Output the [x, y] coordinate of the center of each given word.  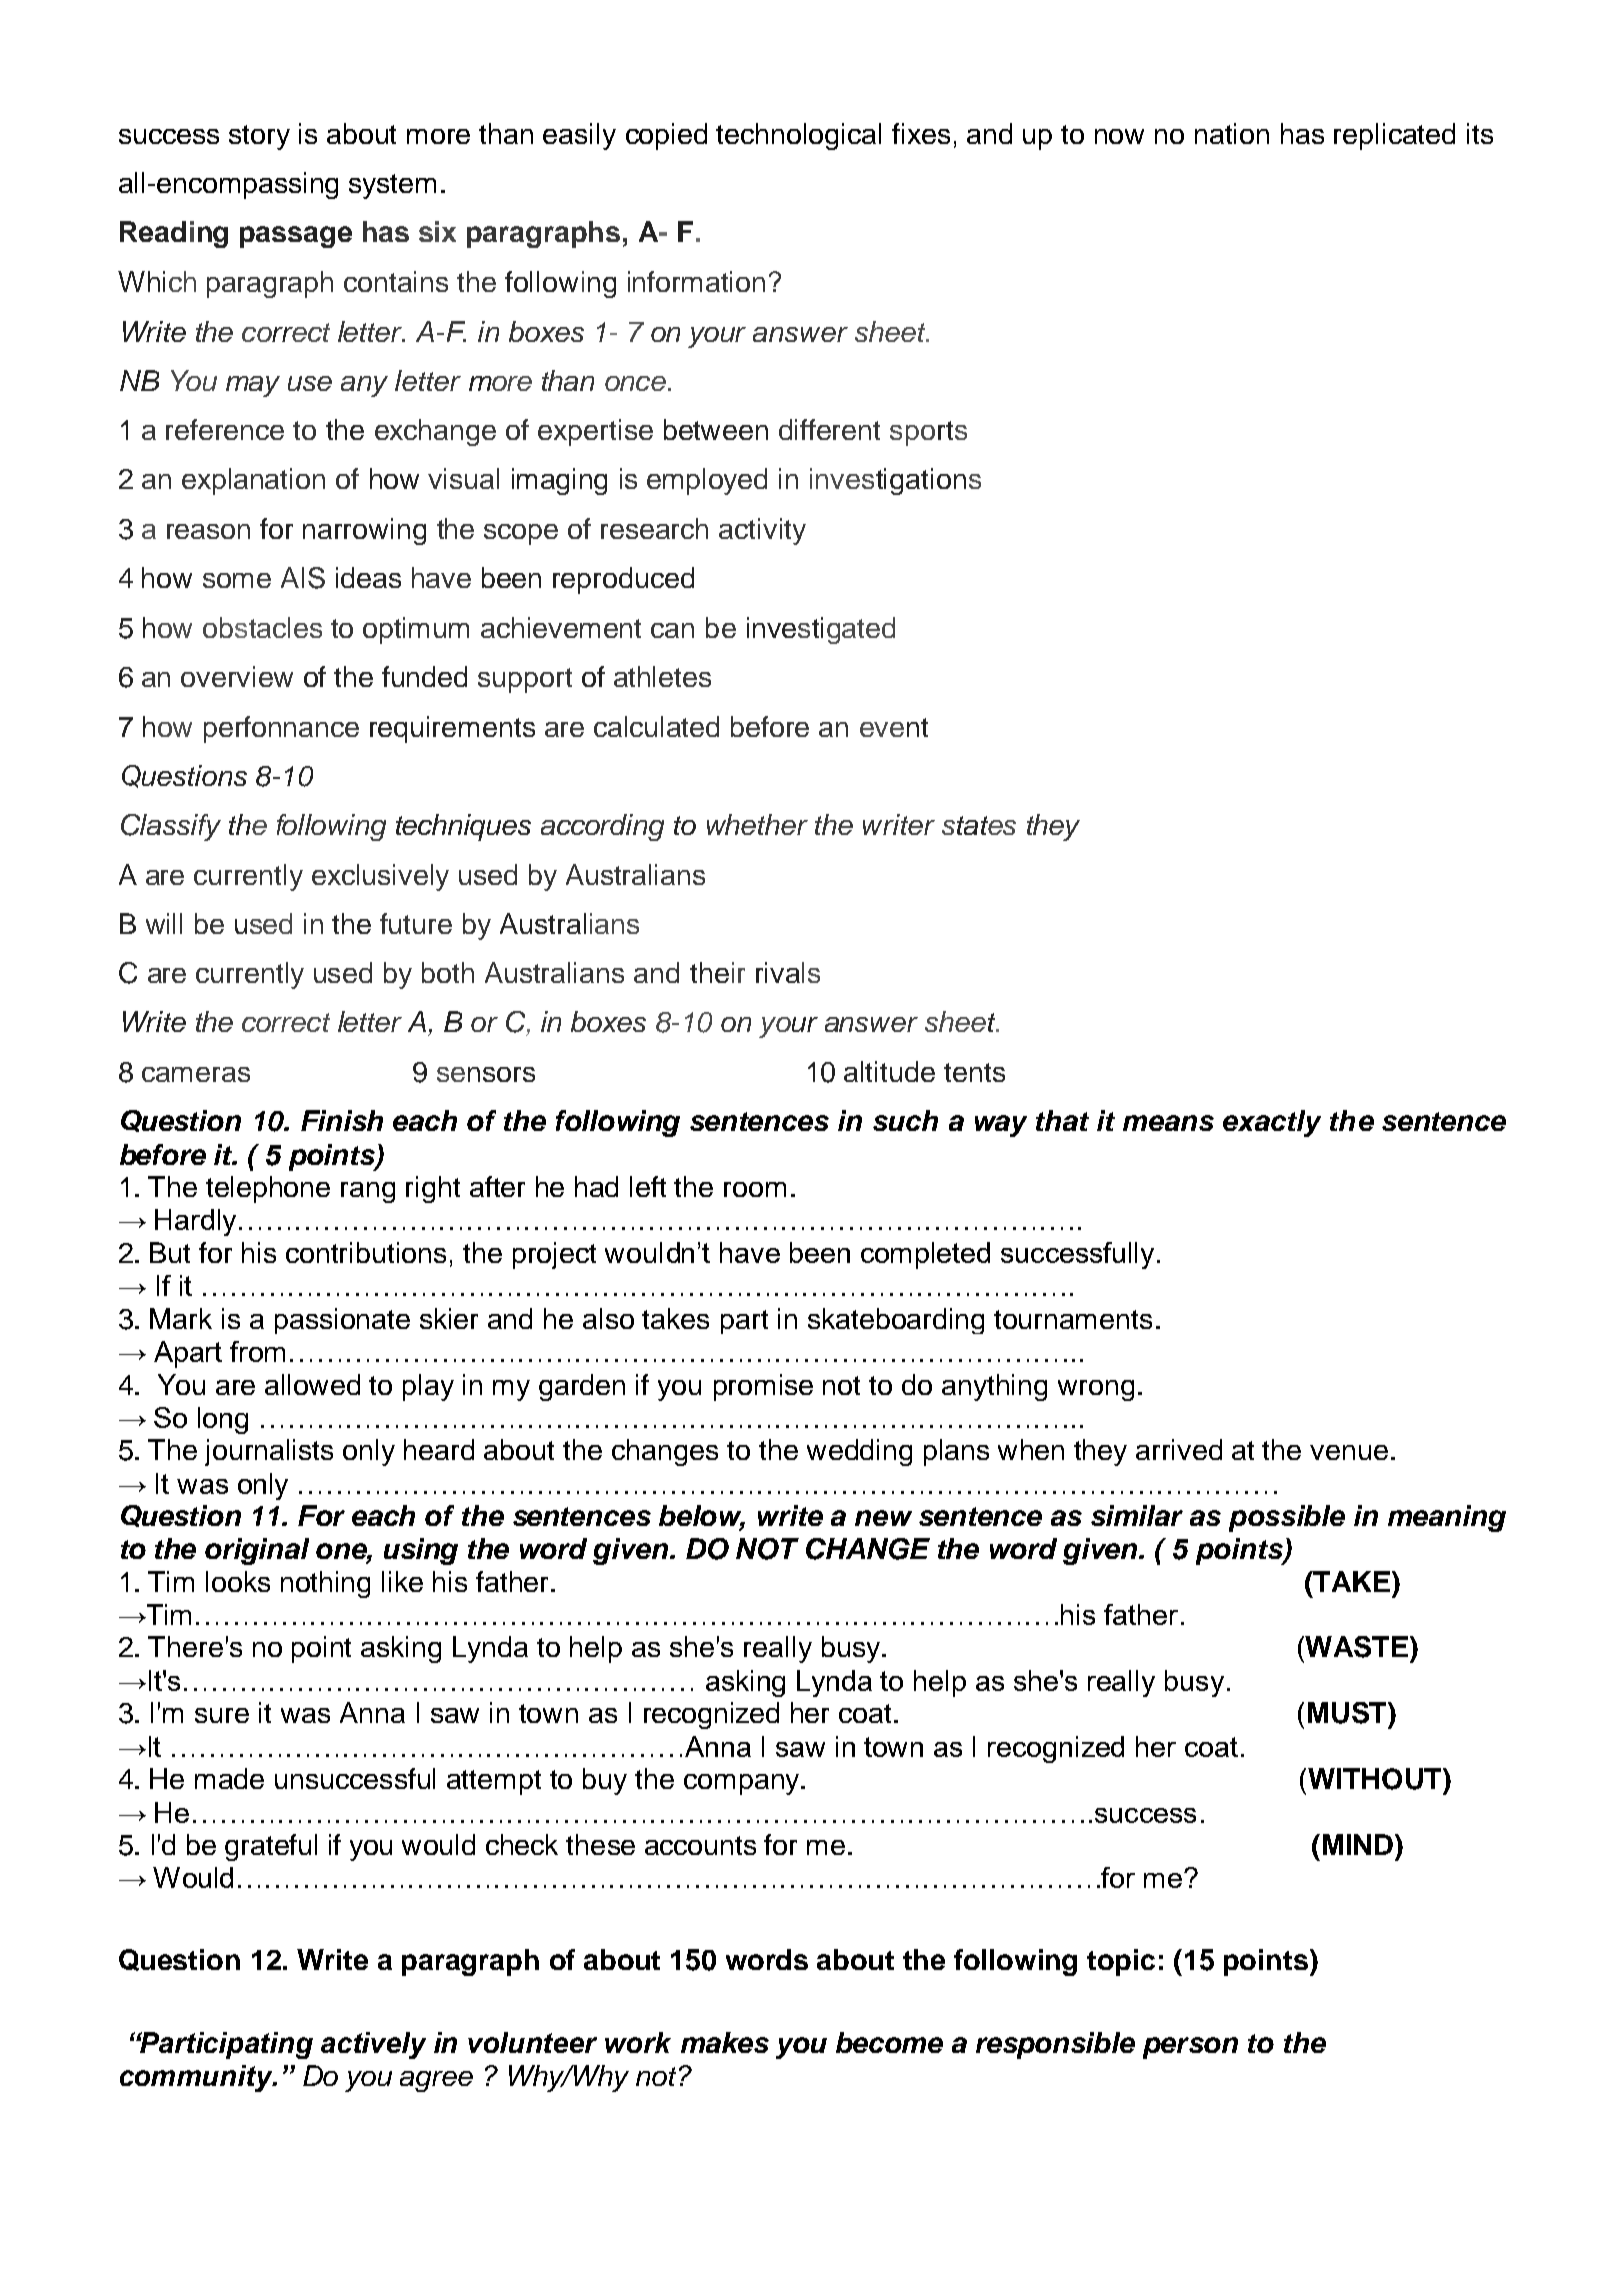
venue [1349, 1452]
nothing [325, 1584]
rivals [788, 972]
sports [928, 433]
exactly [1272, 1123]
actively [373, 2045]
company [743, 1784]
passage [296, 237]
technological [798, 136]
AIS [303, 578]
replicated [1394, 136]
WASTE [1355, 1647]
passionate [342, 1321]
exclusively [380, 877]
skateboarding [896, 1321]
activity [762, 531]
